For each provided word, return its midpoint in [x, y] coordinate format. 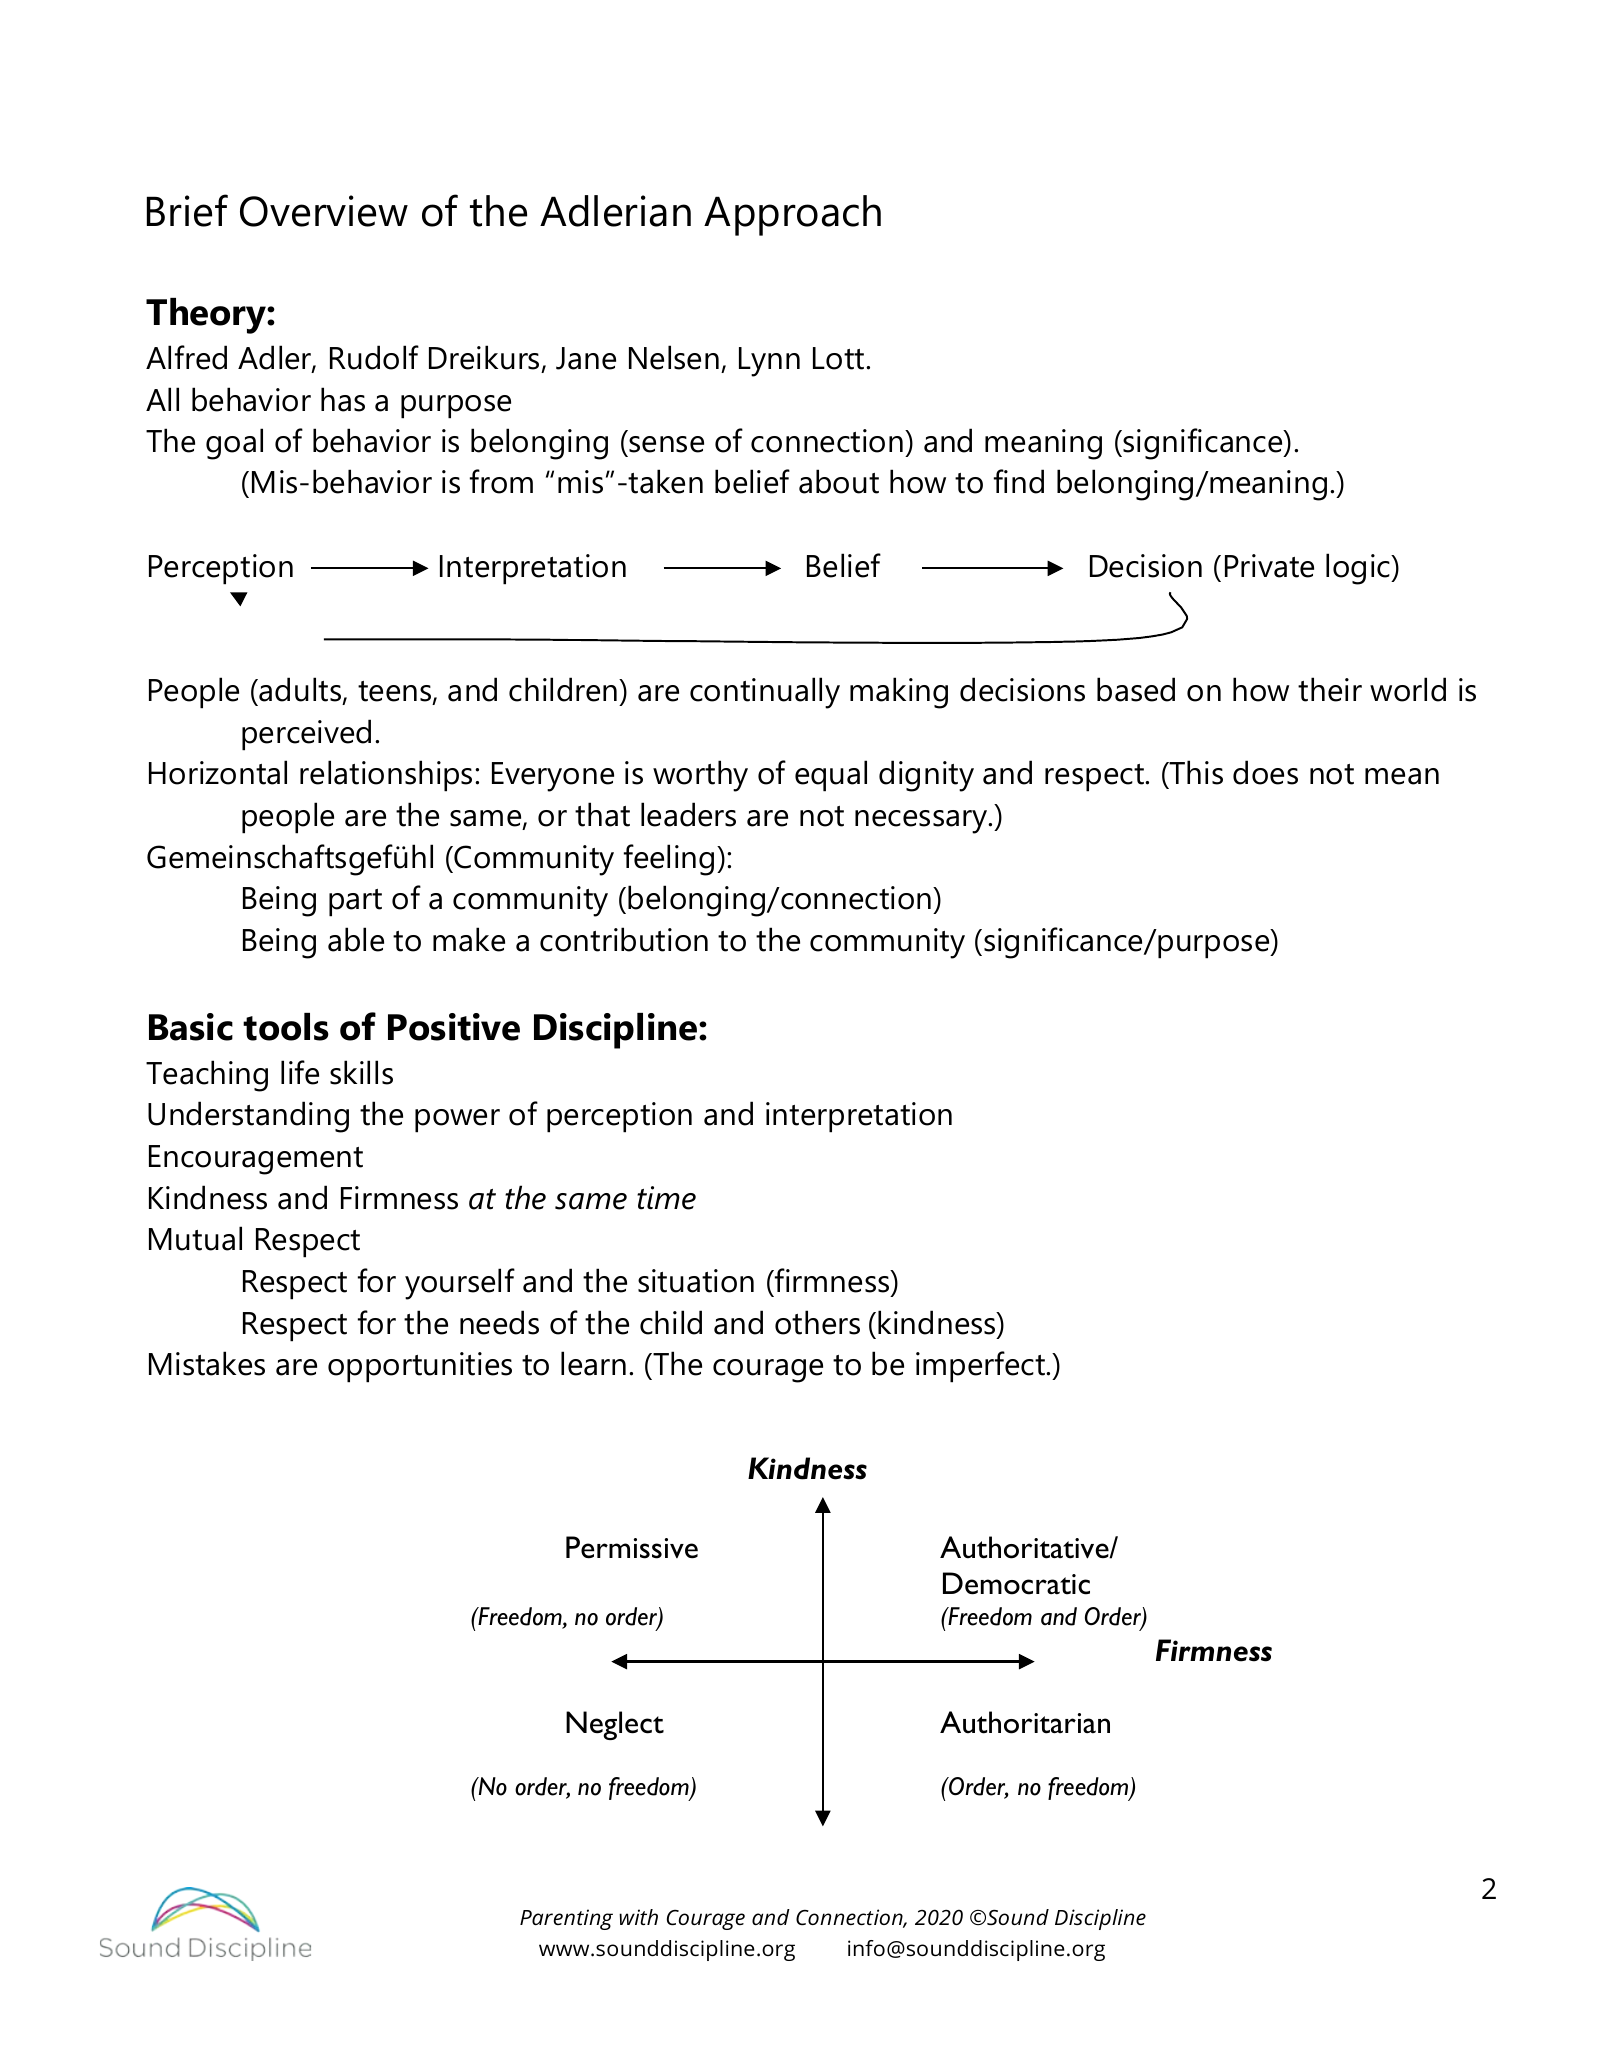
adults [301, 690]
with [638, 1917]
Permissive [632, 1547]
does [1265, 772]
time [666, 1198]
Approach [792, 215]
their [1330, 689]
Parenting [566, 1919]
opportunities [420, 1367]
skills [361, 1072]
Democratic [1016, 1583]
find [1019, 481]
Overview [324, 211]
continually [765, 693]
